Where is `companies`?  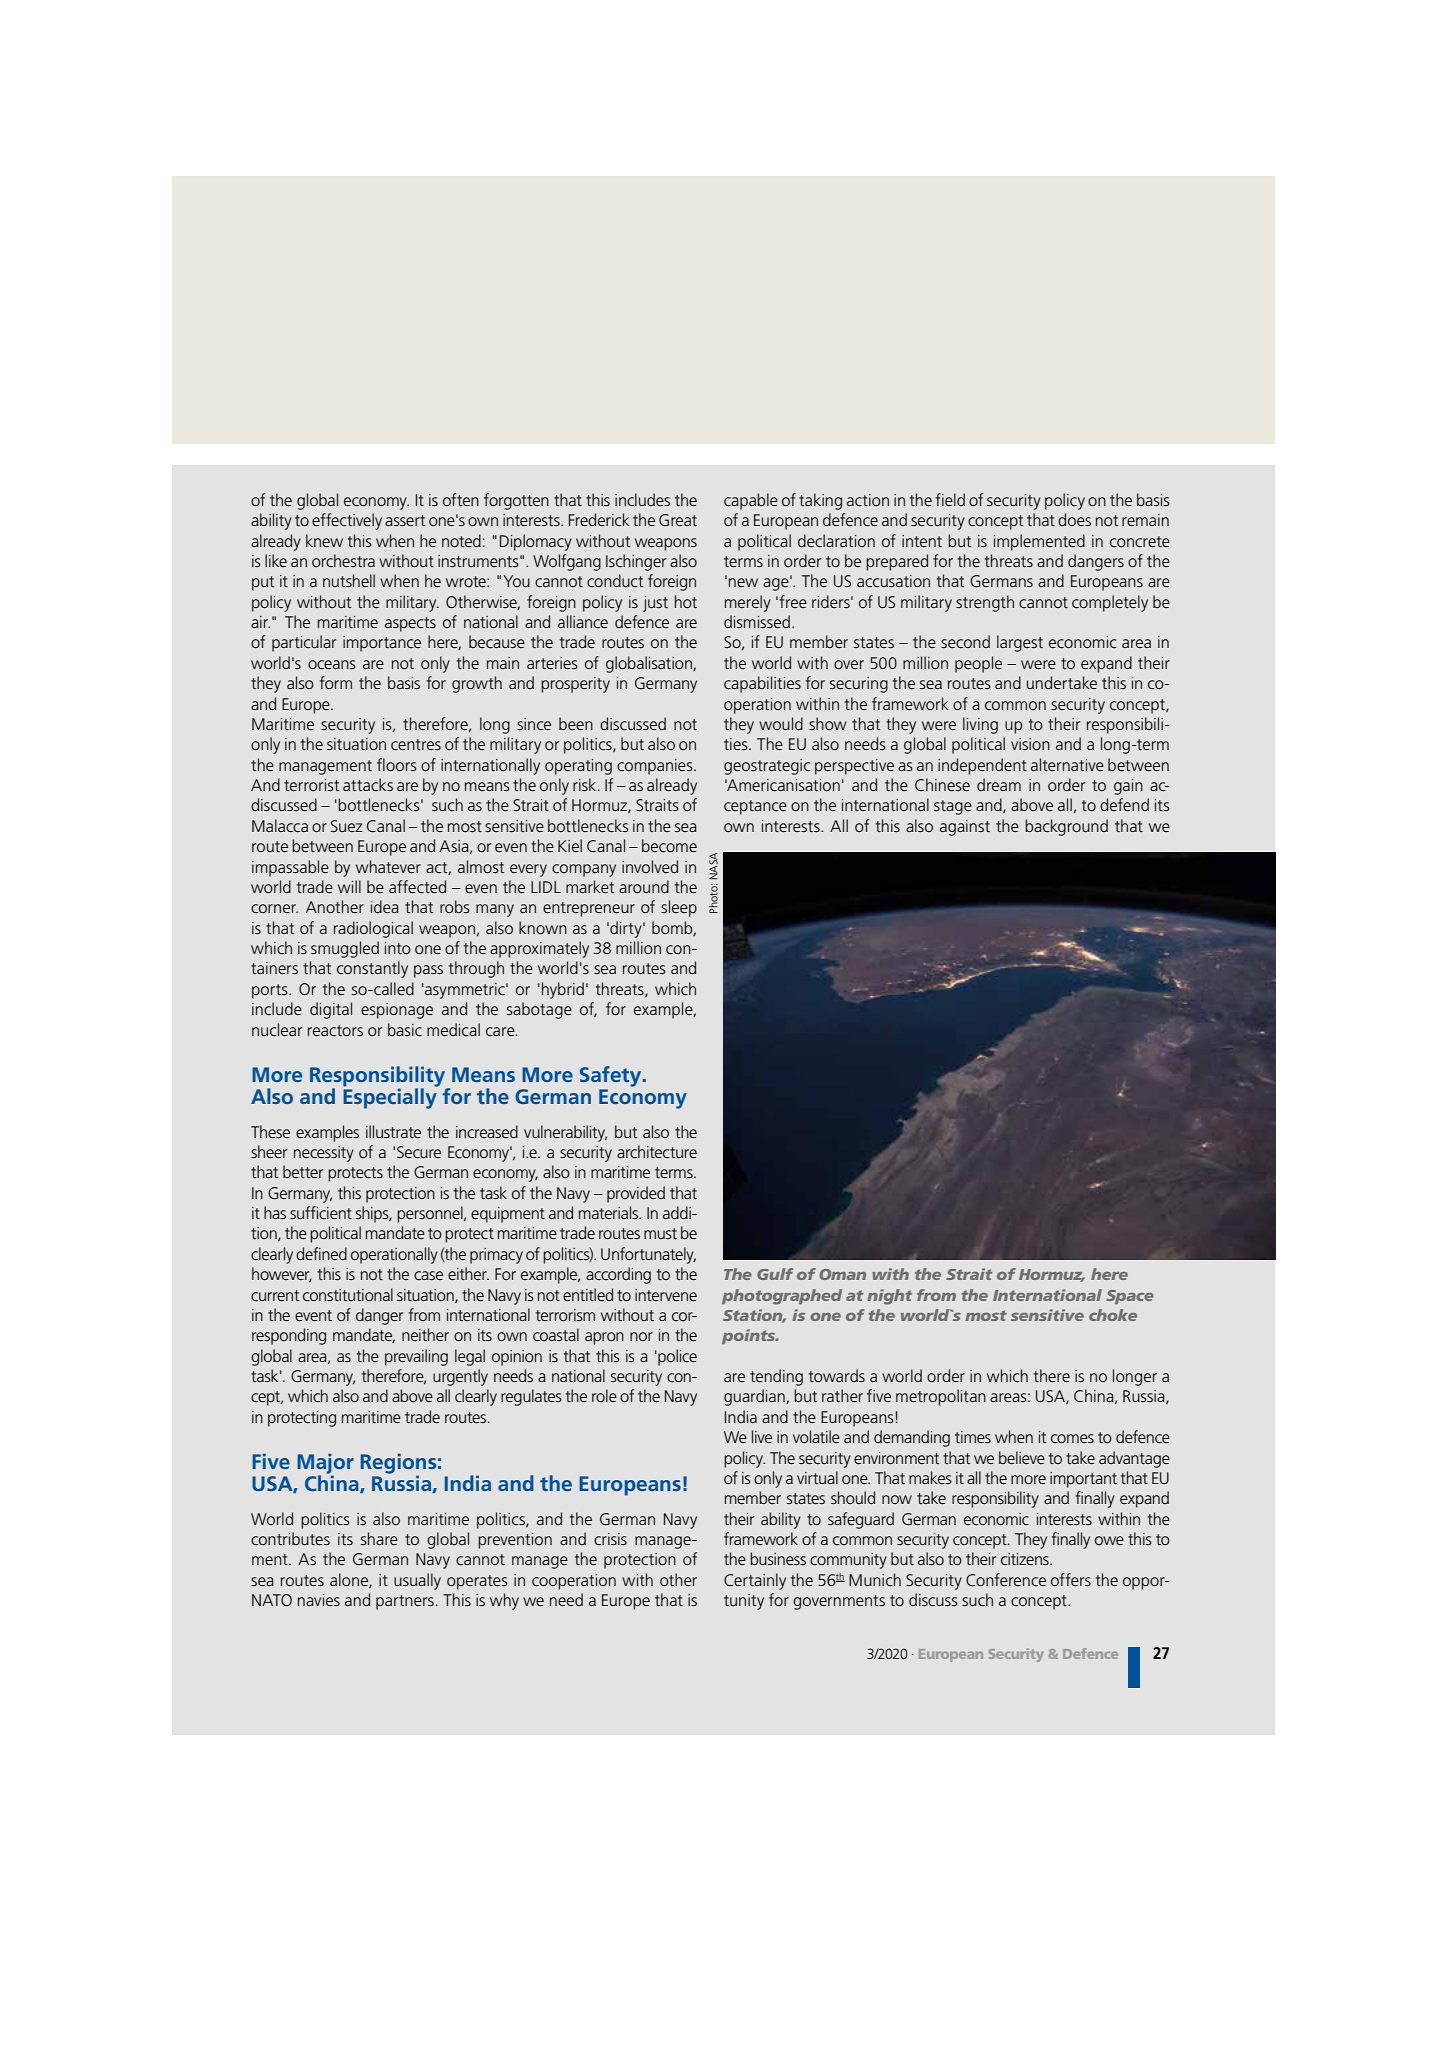 companies is located at coordinates (656, 767).
